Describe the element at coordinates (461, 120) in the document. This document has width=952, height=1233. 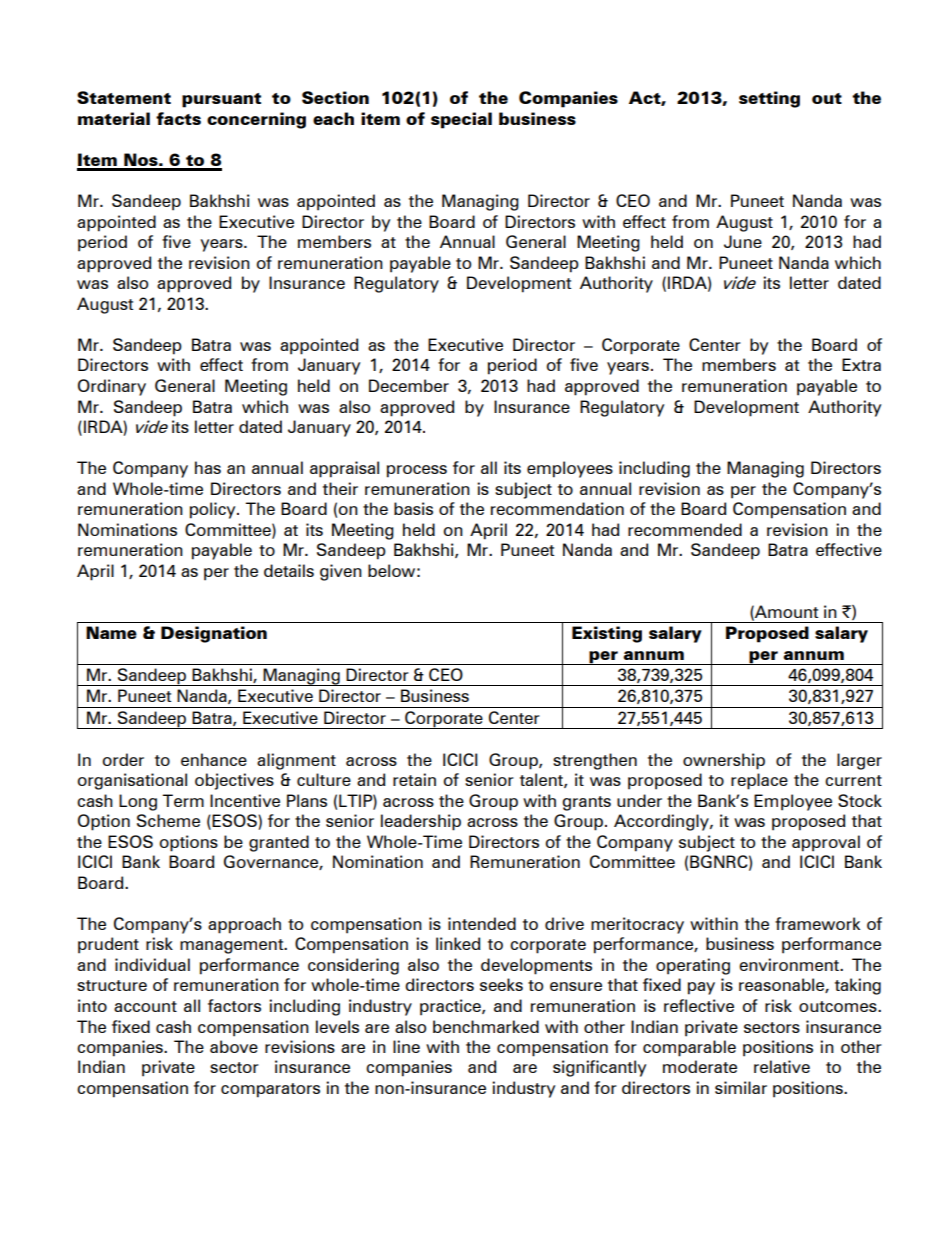
I see `special` at that location.
